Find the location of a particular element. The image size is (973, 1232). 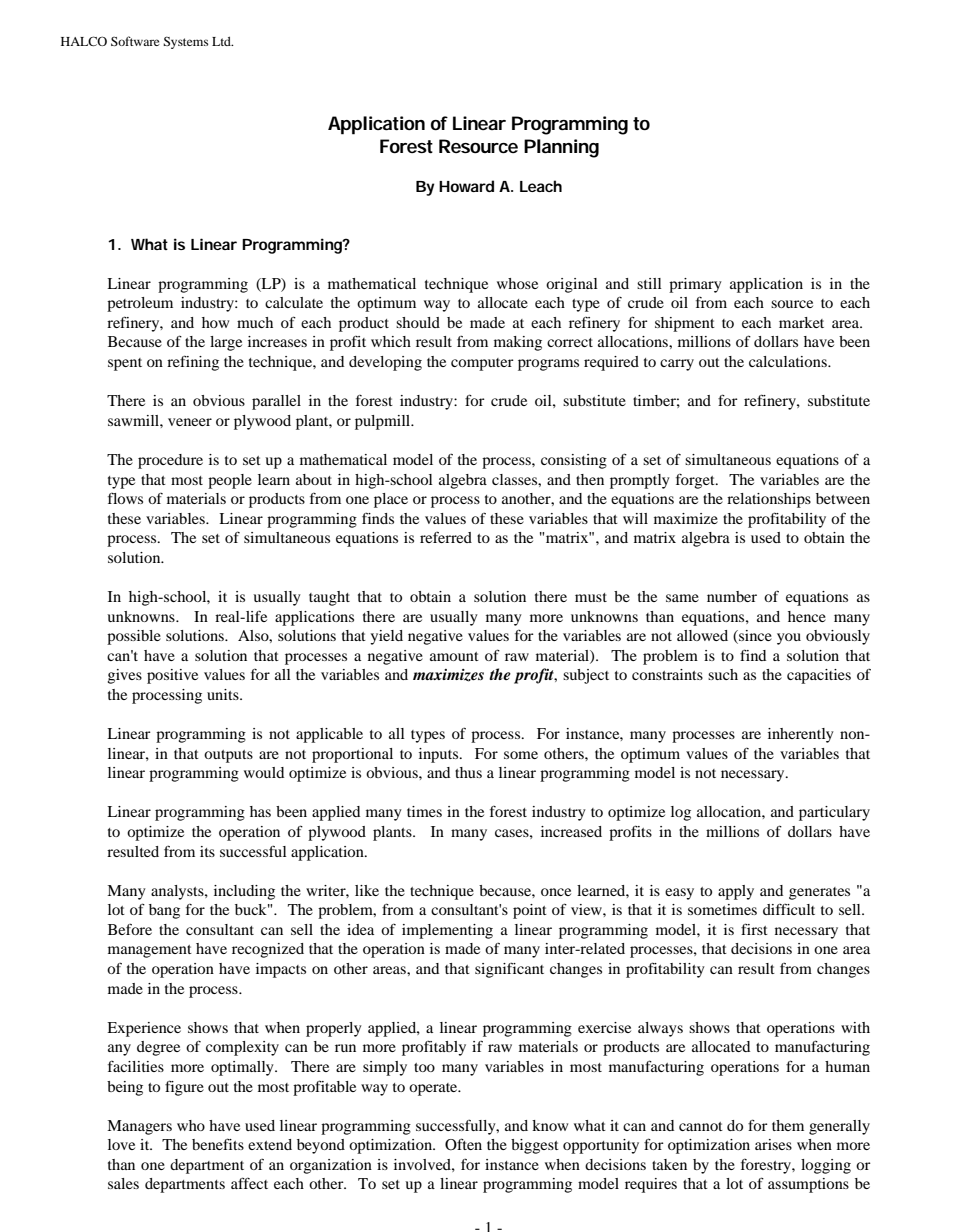

Ltd is located at coordinates (222, 41).
